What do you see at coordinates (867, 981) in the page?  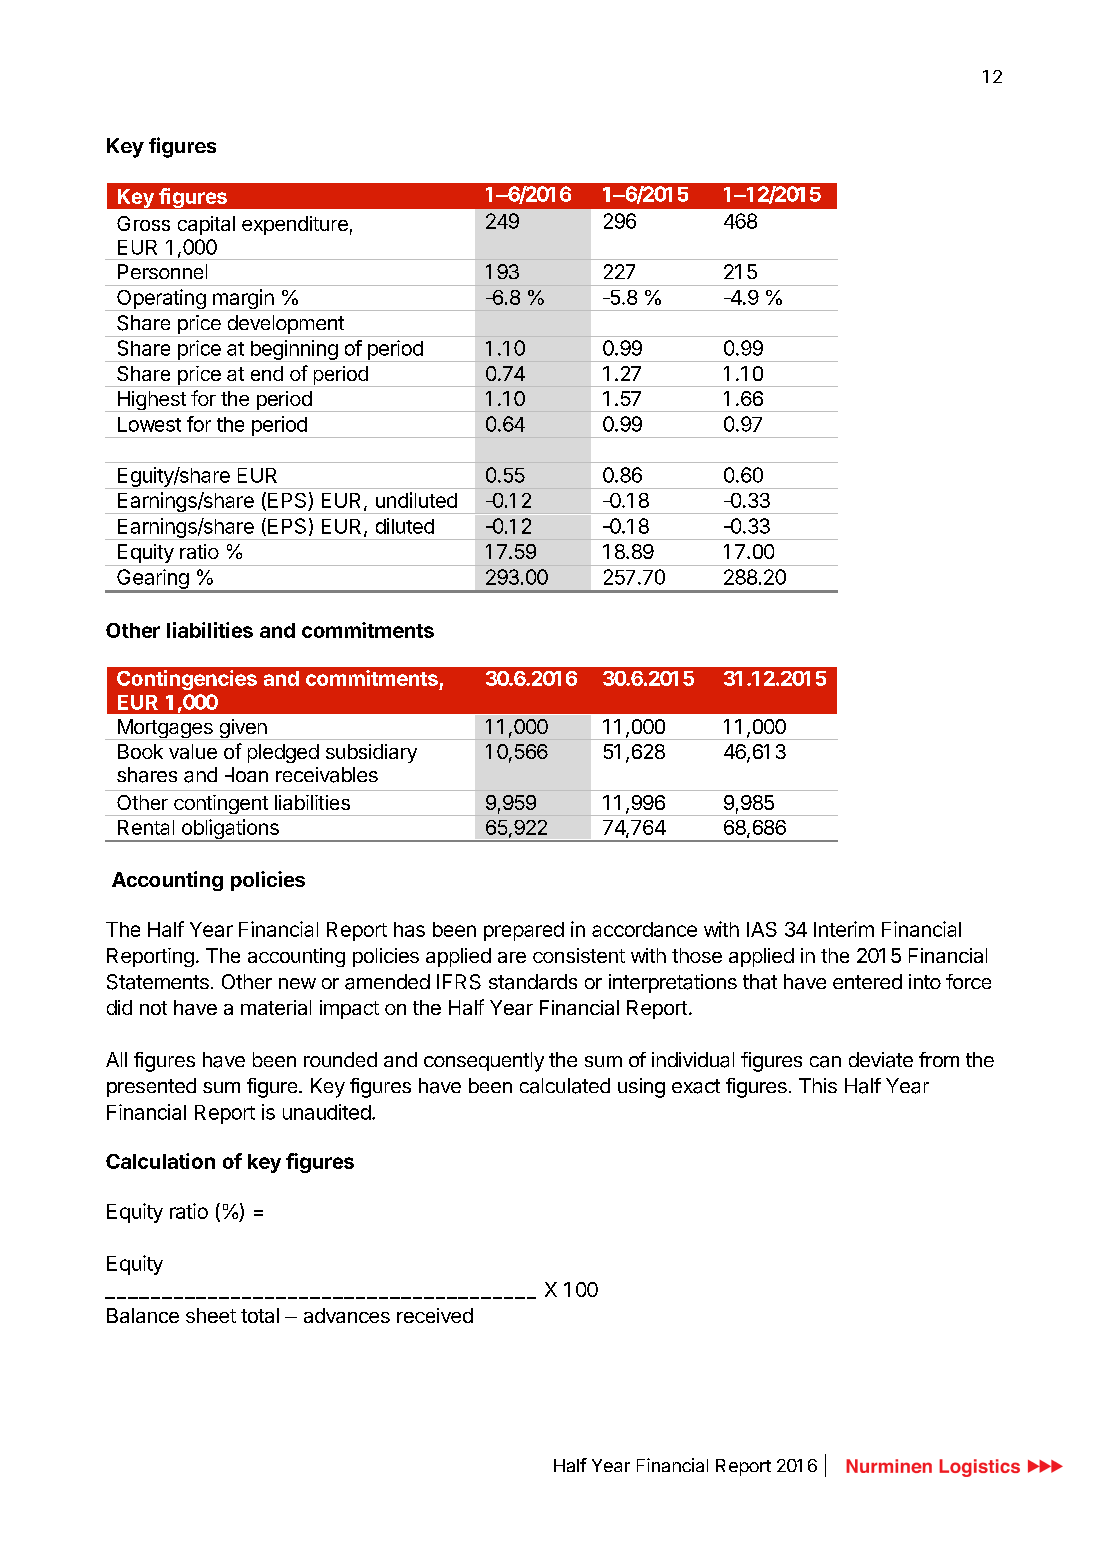 I see `entered` at bounding box center [867, 981].
